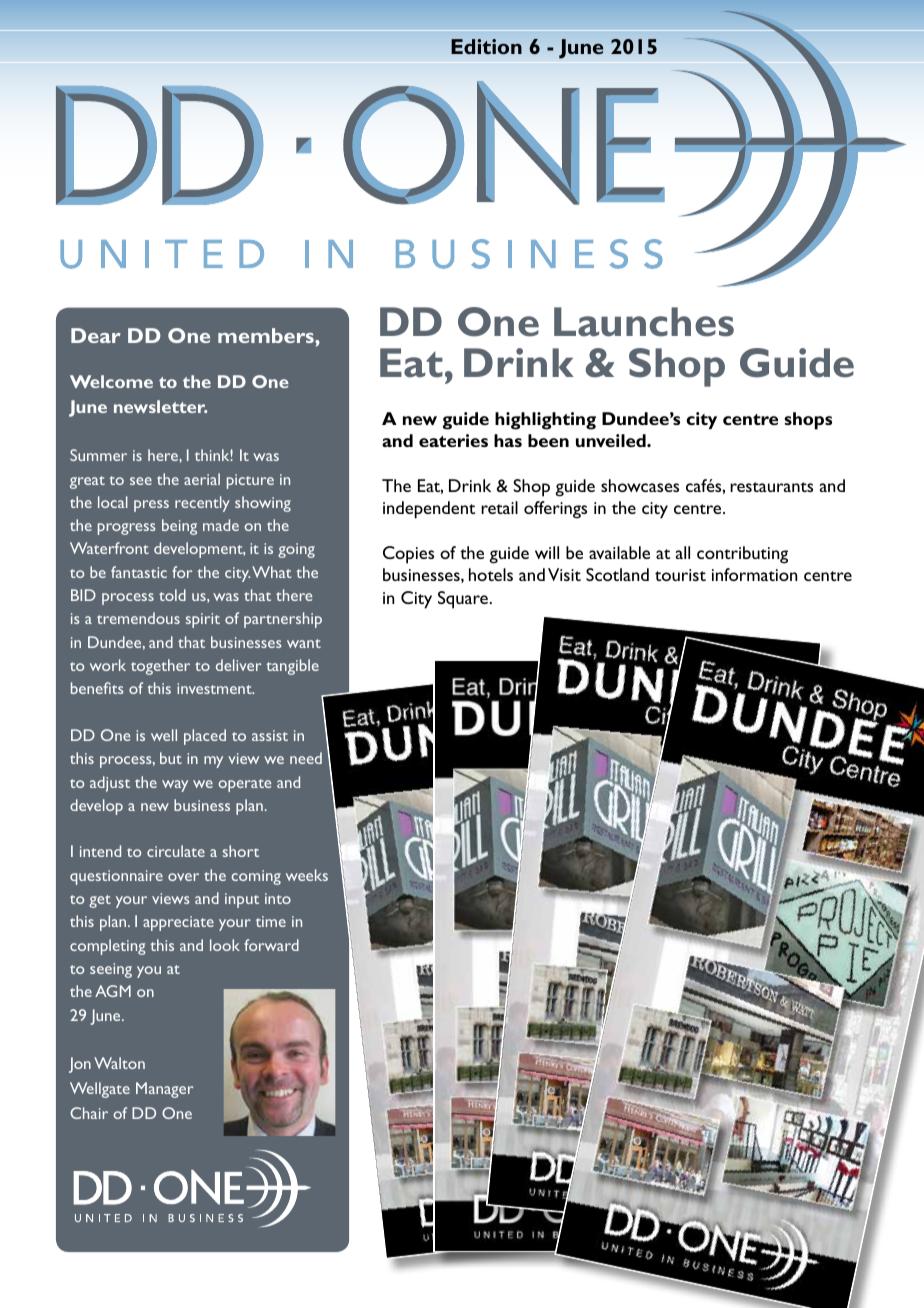  What do you see at coordinates (172, 595) in the page?
I see `told` at bounding box center [172, 595].
